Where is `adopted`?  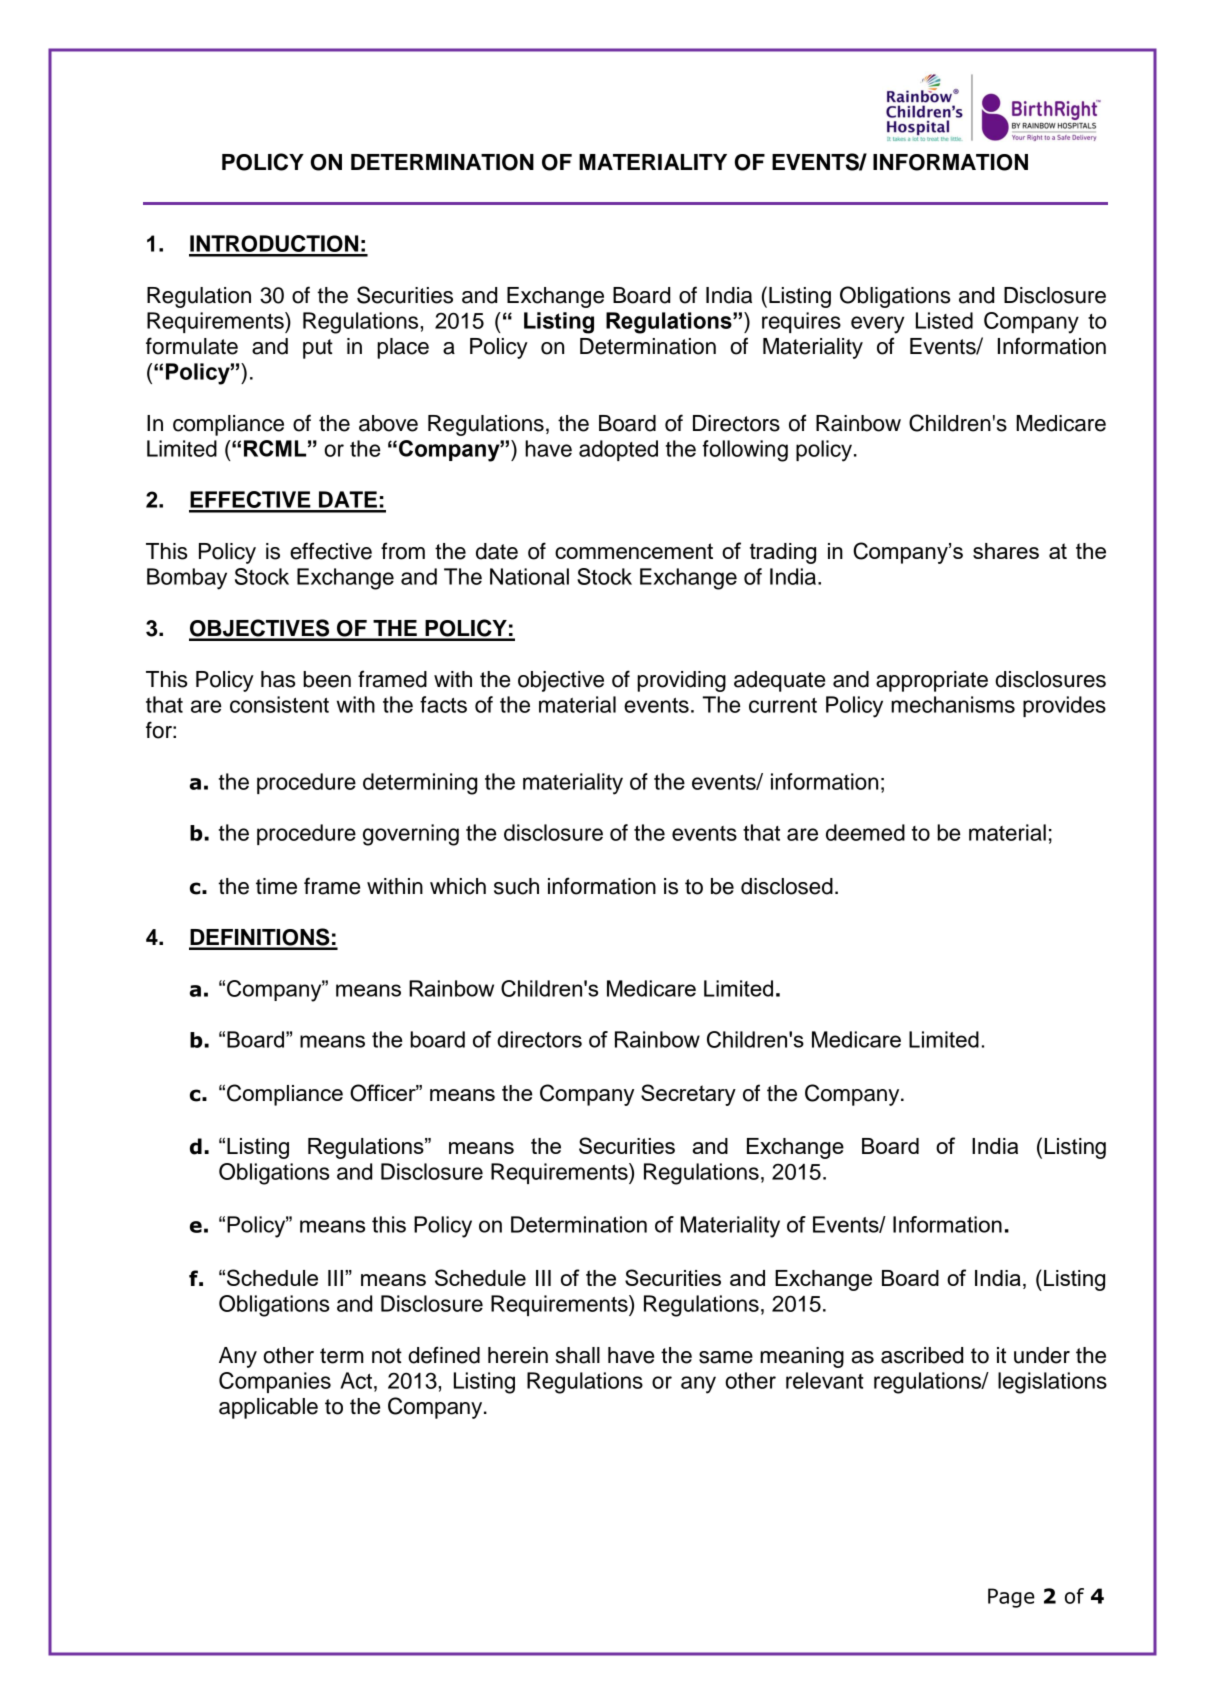
adopted is located at coordinates (618, 450).
